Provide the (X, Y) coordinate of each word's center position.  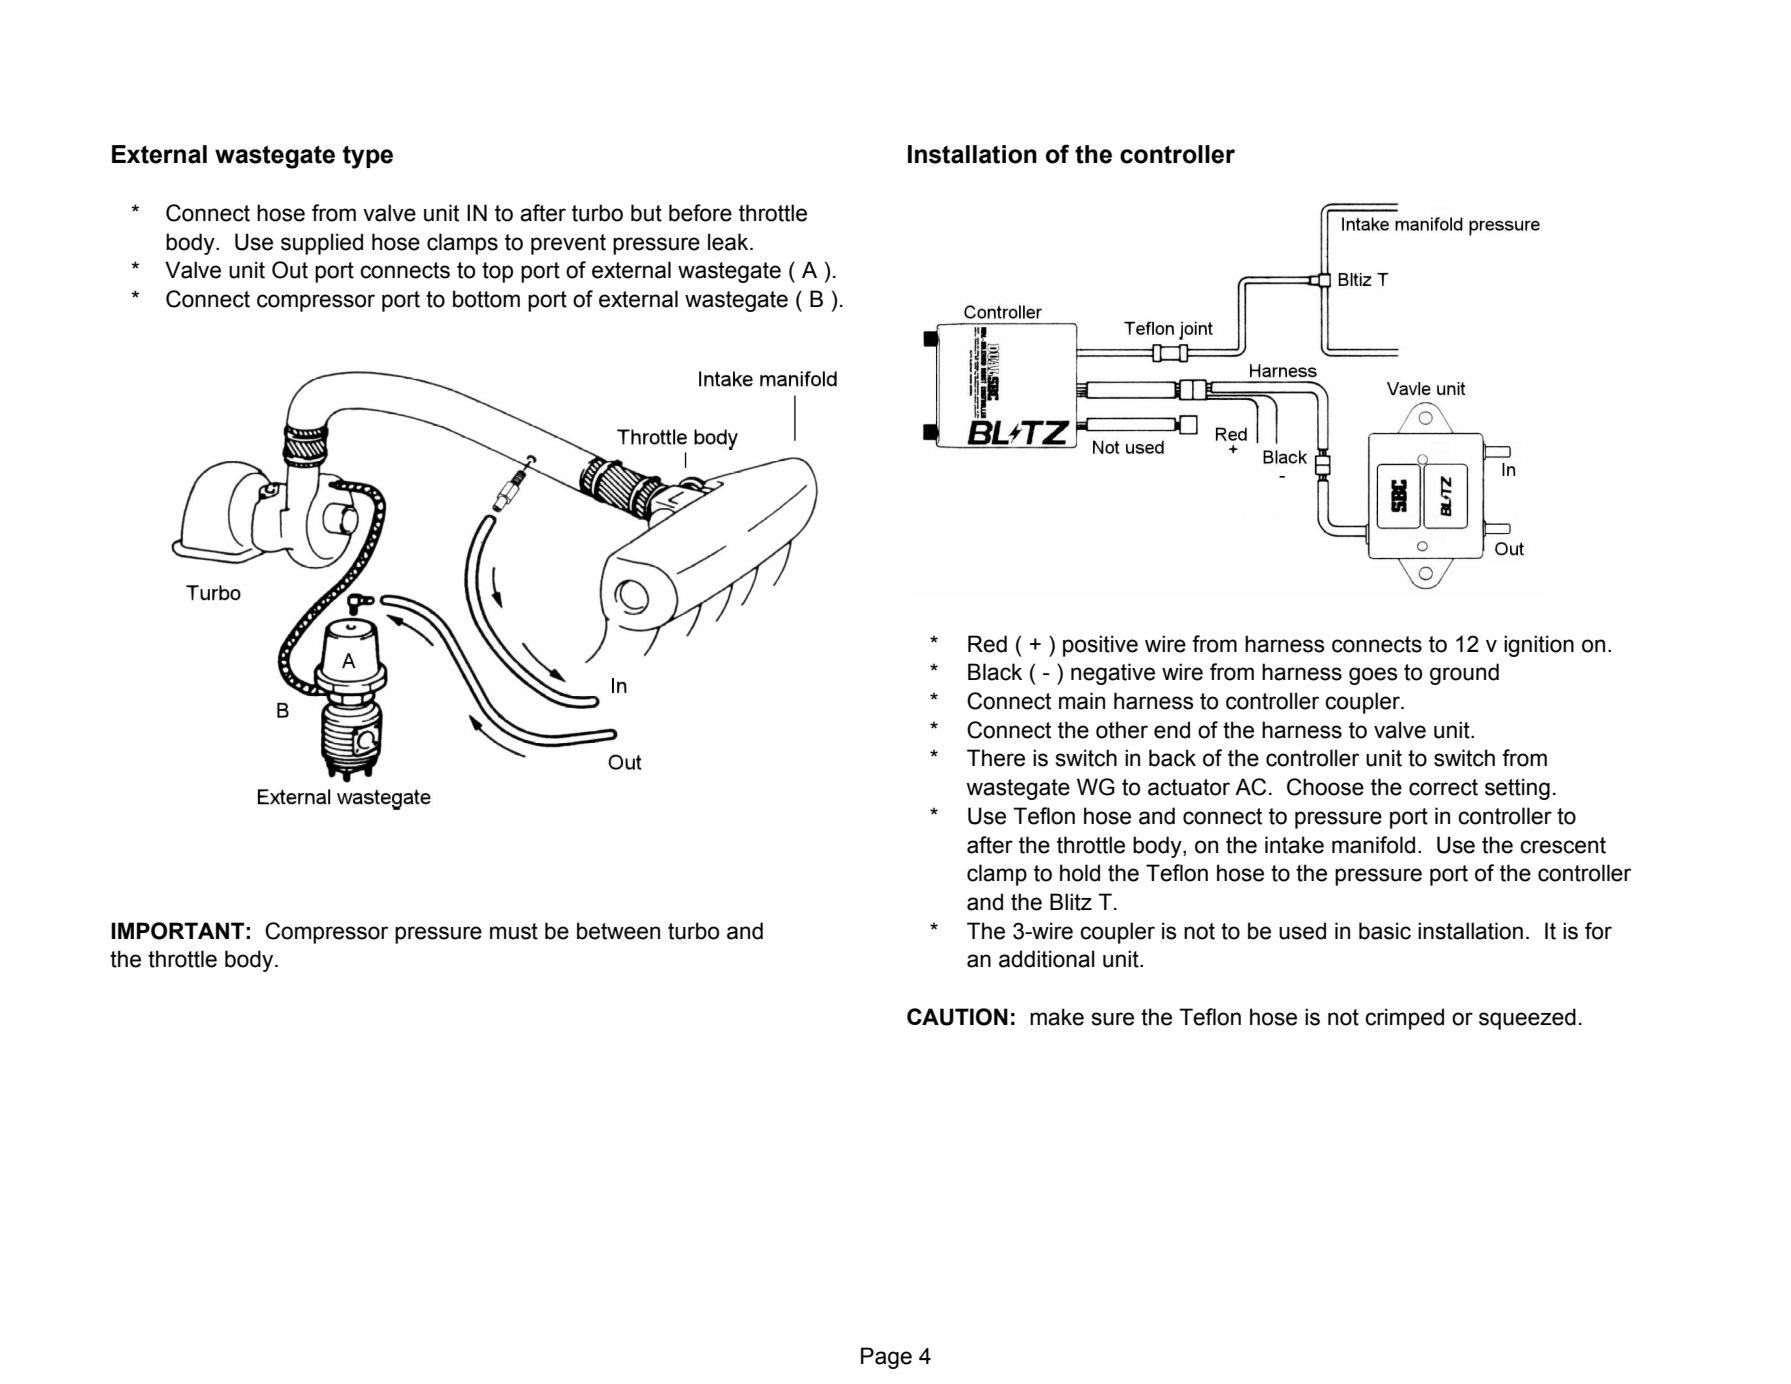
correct (1443, 787)
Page (886, 1358)
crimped (1404, 1019)
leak (729, 242)
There (996, 758)
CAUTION (957, 1017)
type (368, 157)
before (700, 213)
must (514, 931)
